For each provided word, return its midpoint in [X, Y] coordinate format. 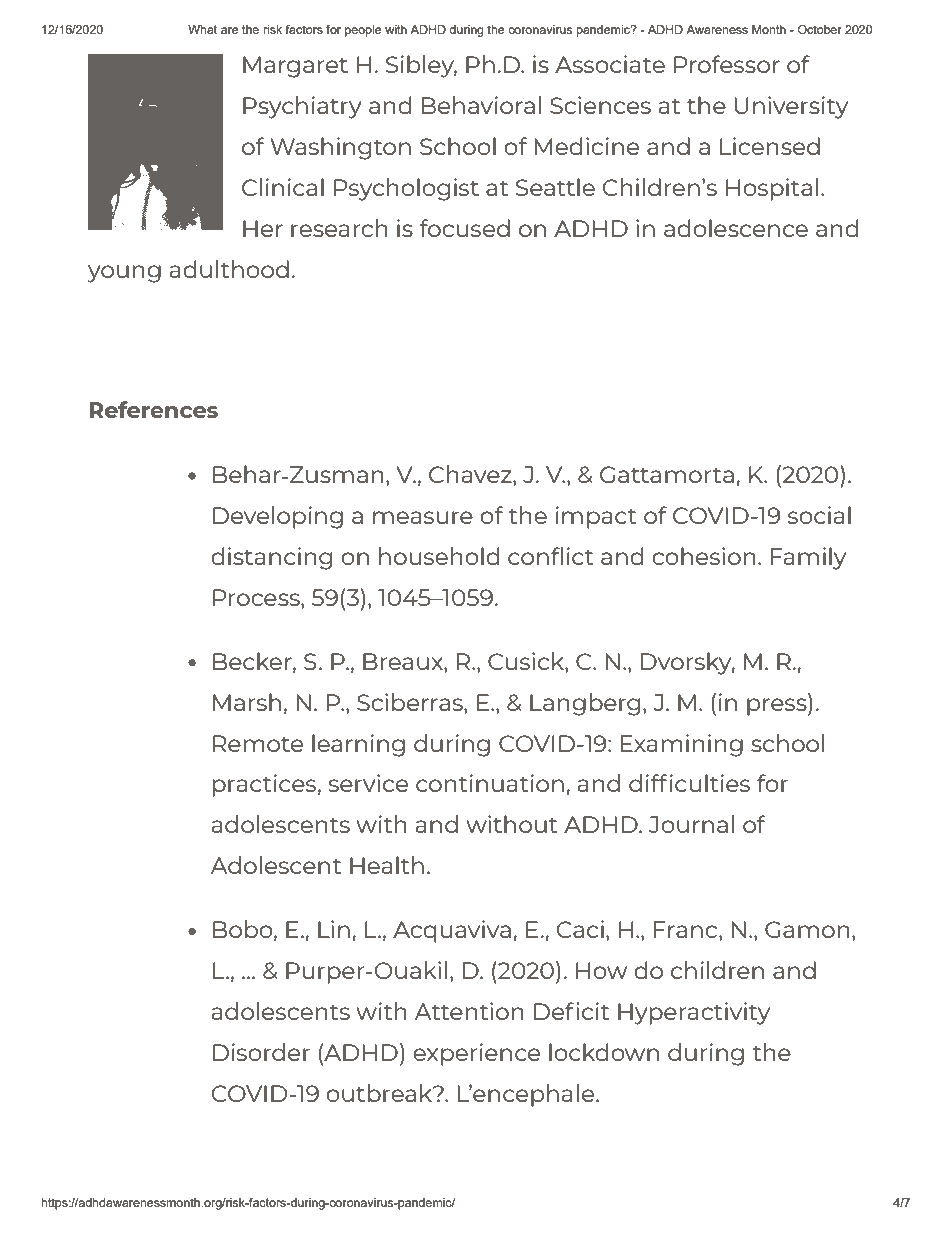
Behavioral [481, 105]
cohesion [704, 556]
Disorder [261, 1052]
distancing [271, 558]
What [202, 29]
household [439, 556]
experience [476, 1054]
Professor [727, 64]
